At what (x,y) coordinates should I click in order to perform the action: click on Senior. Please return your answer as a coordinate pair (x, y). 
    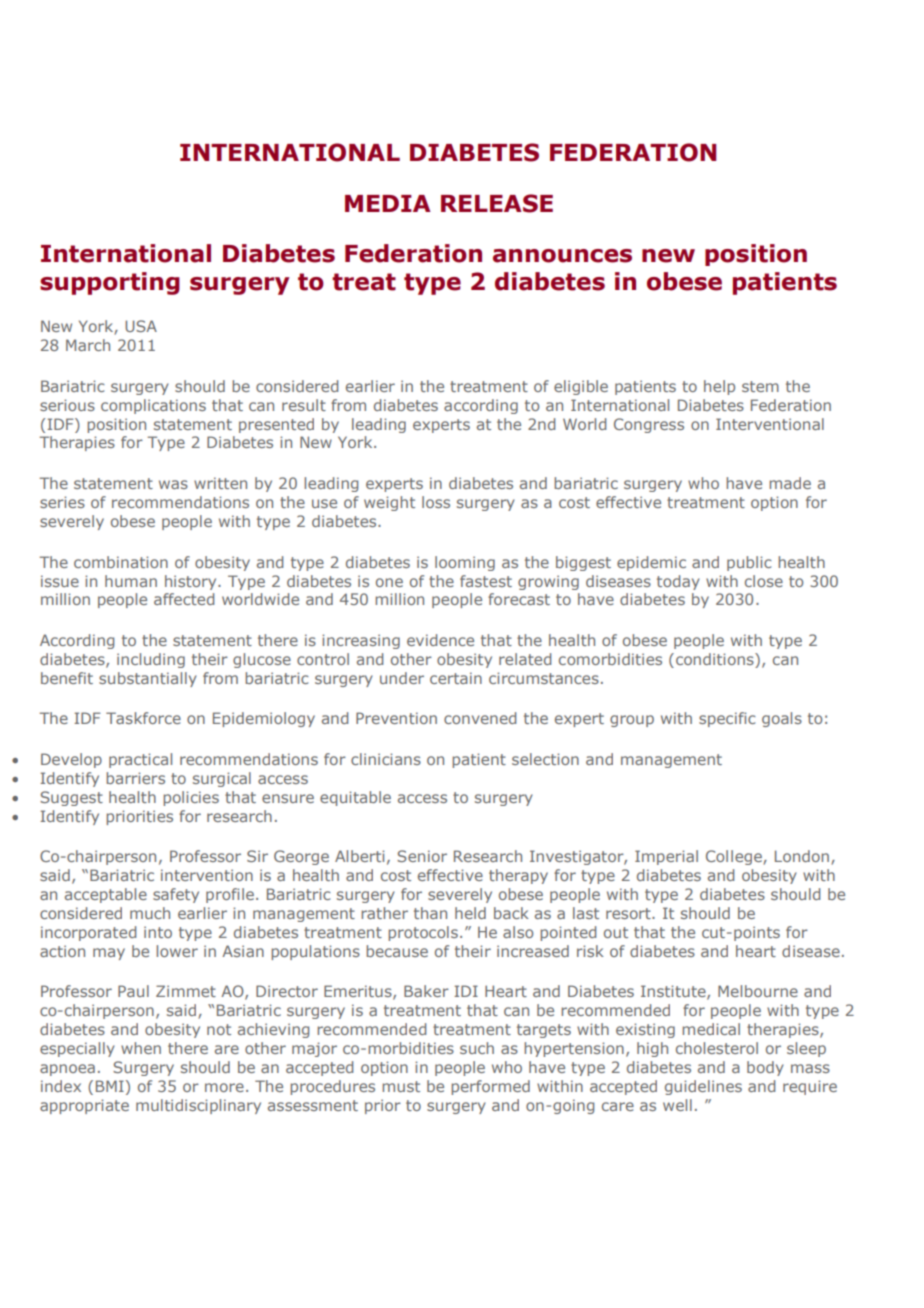
    Looking at the image, I should click on (422, 856).
